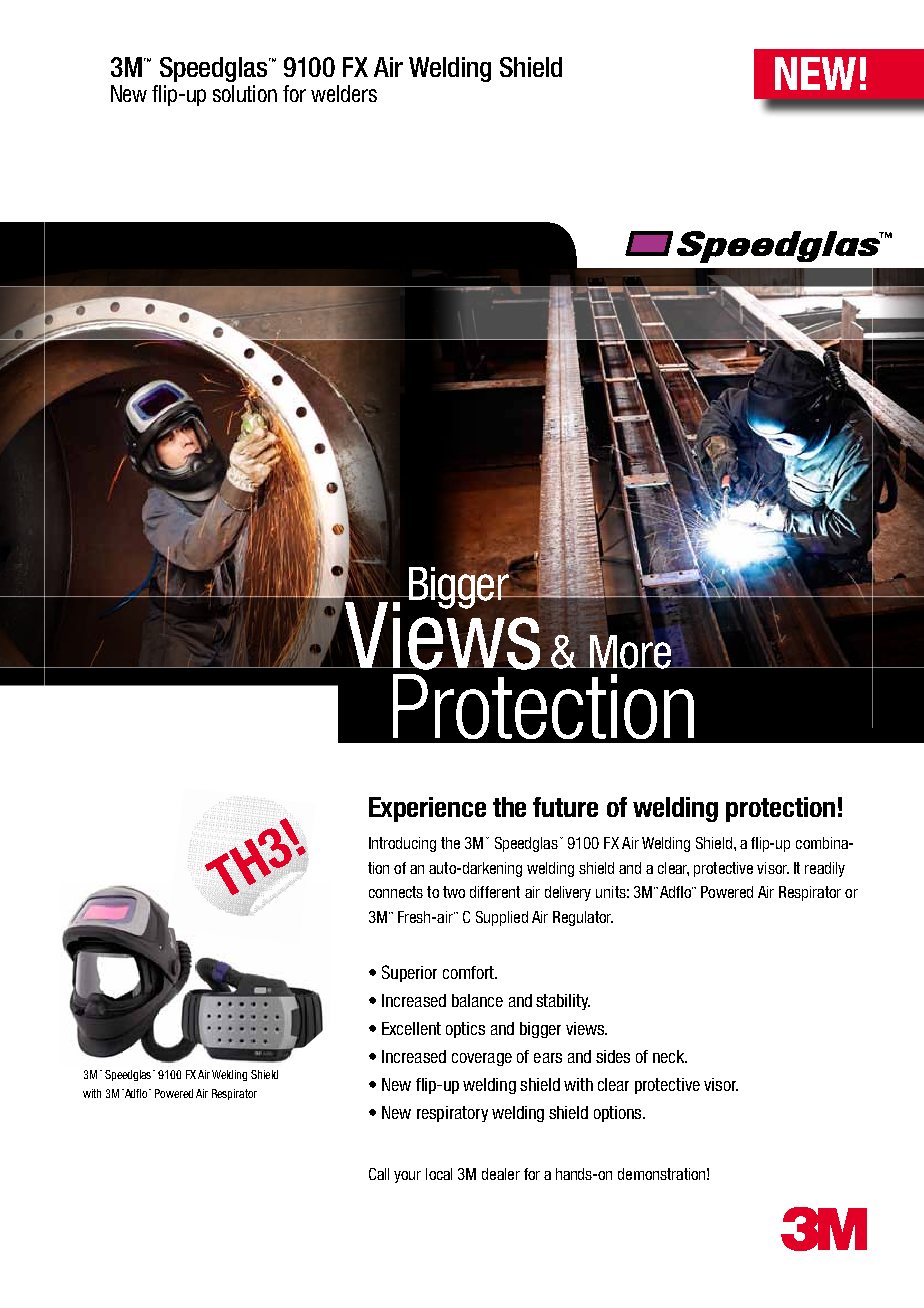  I want to click on your, so click(407, 1177).
